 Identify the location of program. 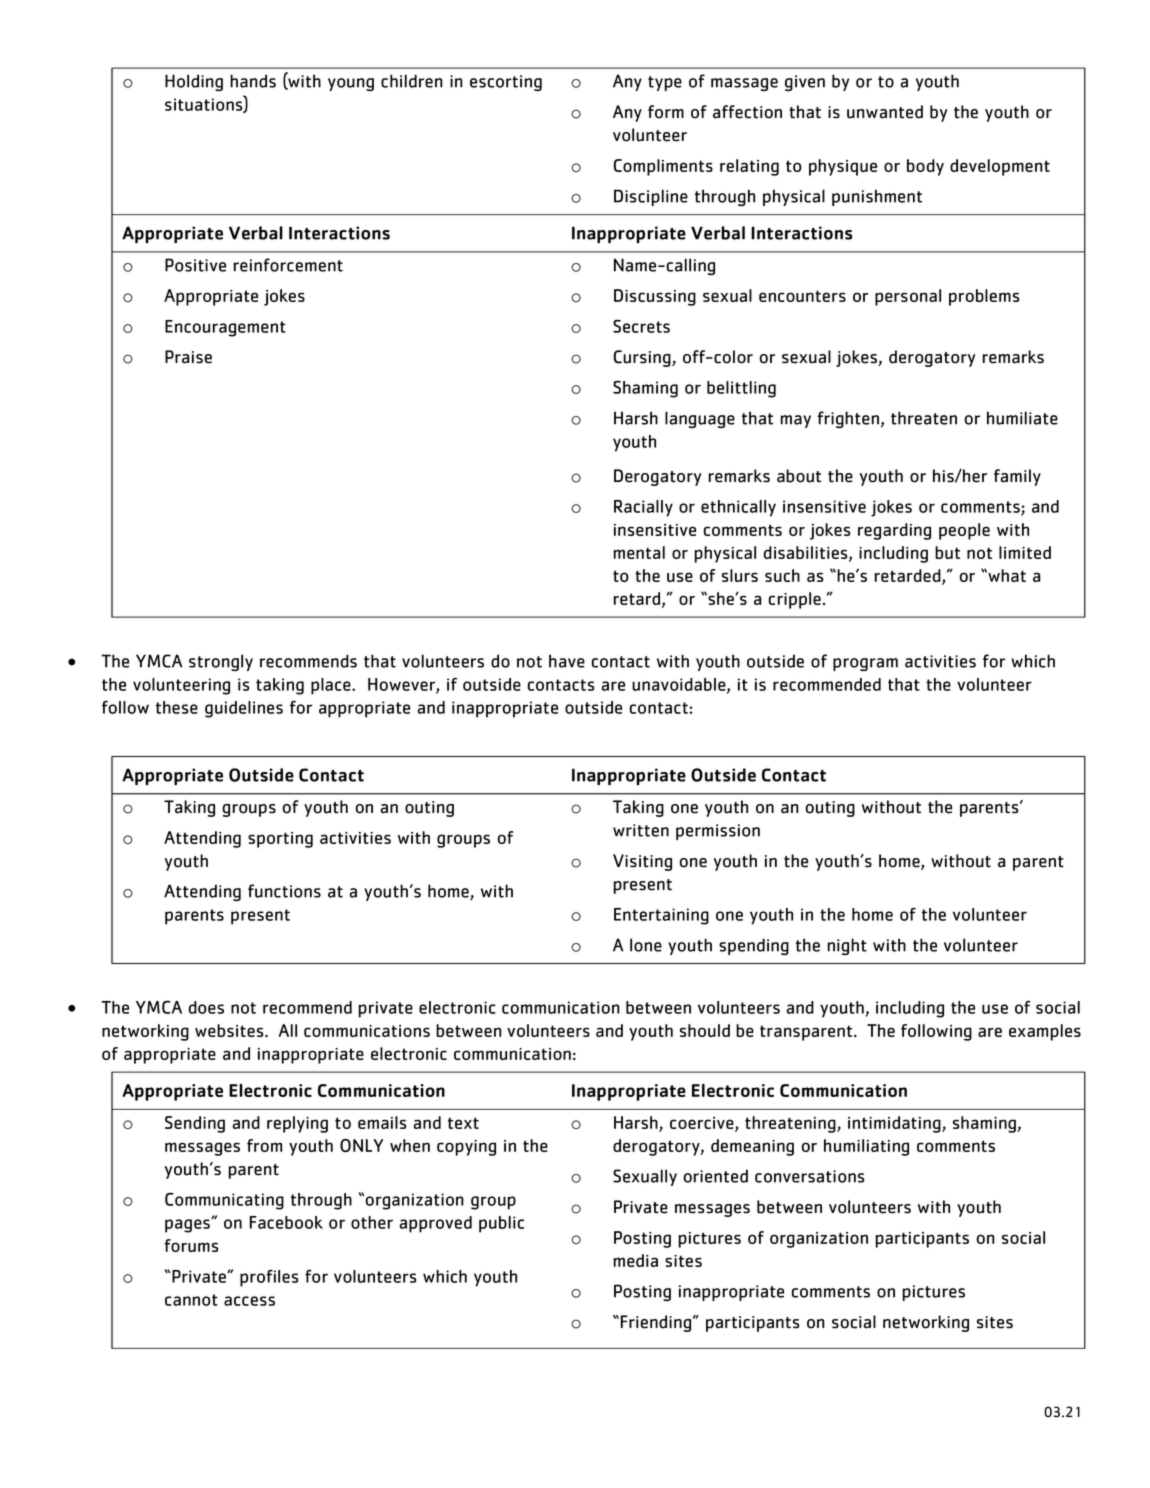
(865, 664).
